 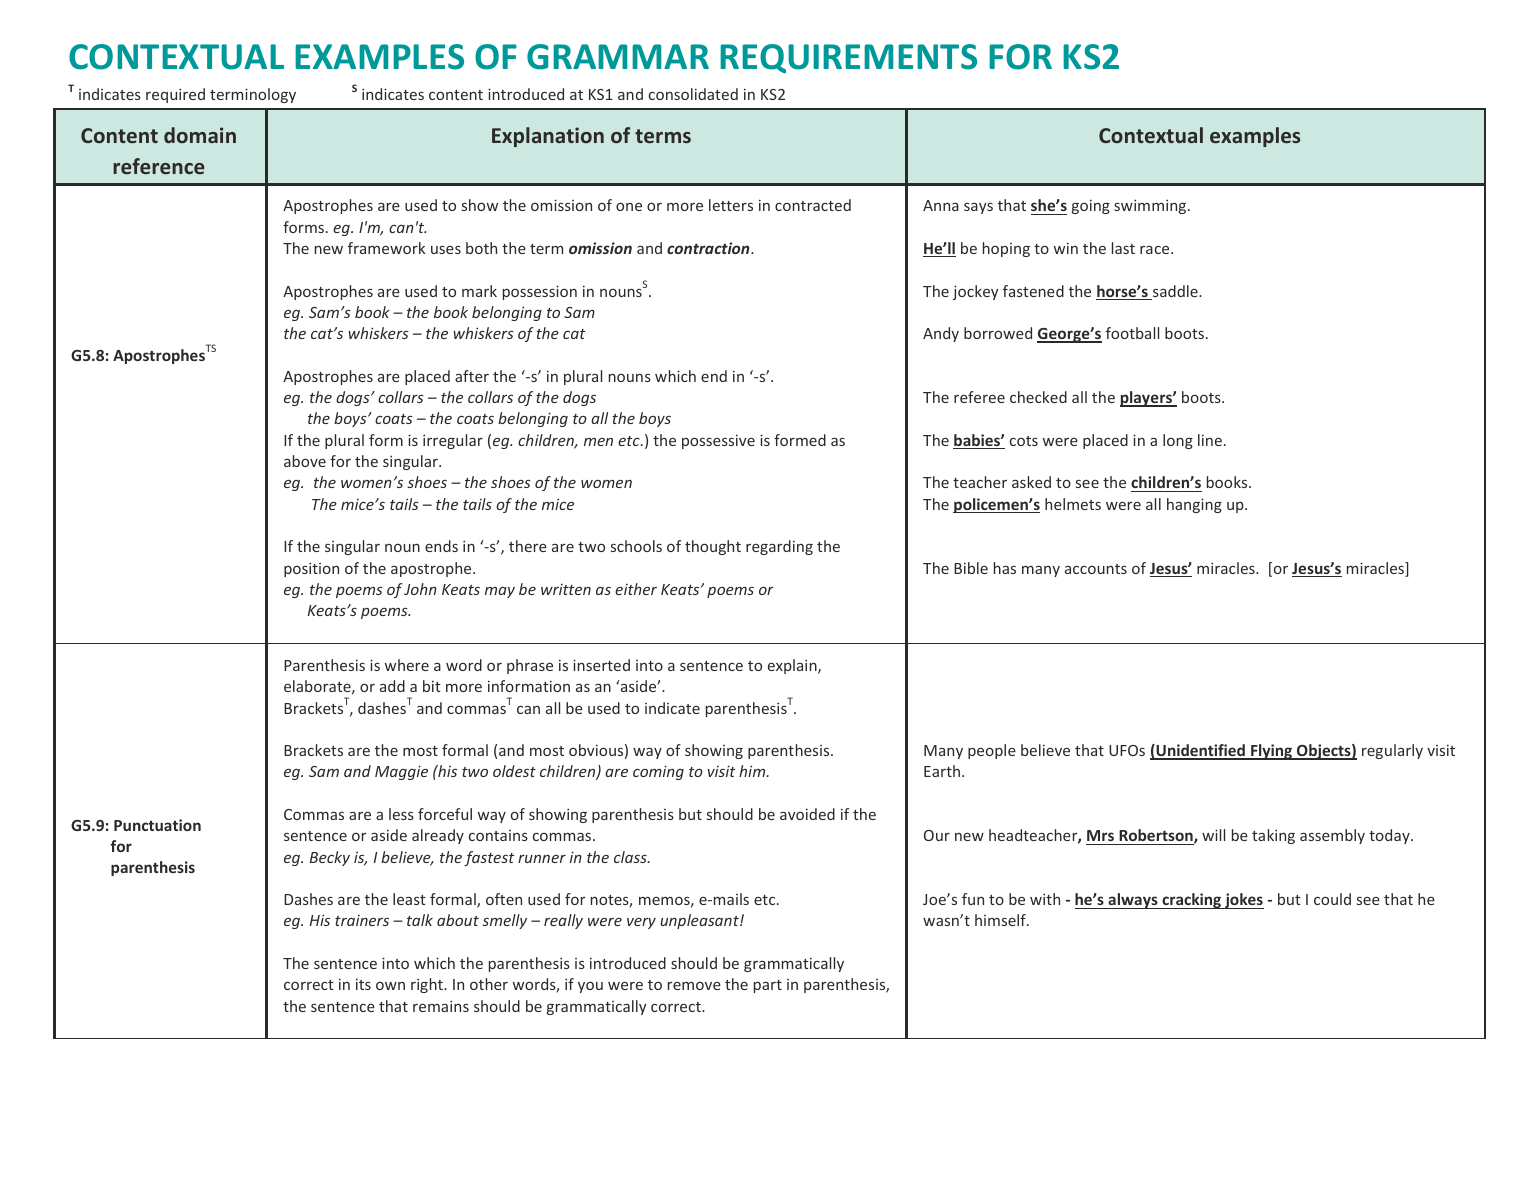 What do you see at coordinates (1210, 440) in the screenshot?
I see `line` at bounding box center [1210, 440].
